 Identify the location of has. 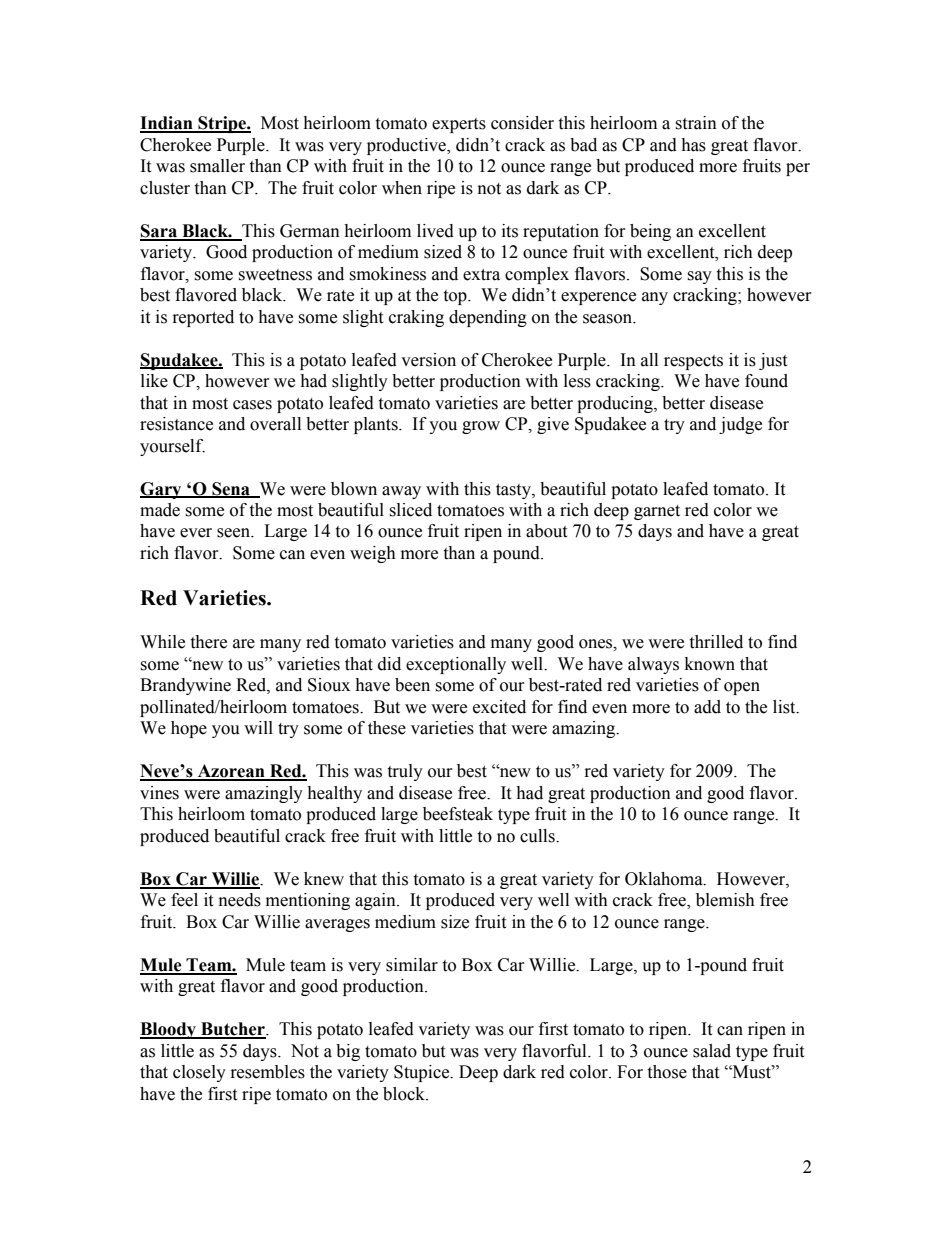
(693, 145).
